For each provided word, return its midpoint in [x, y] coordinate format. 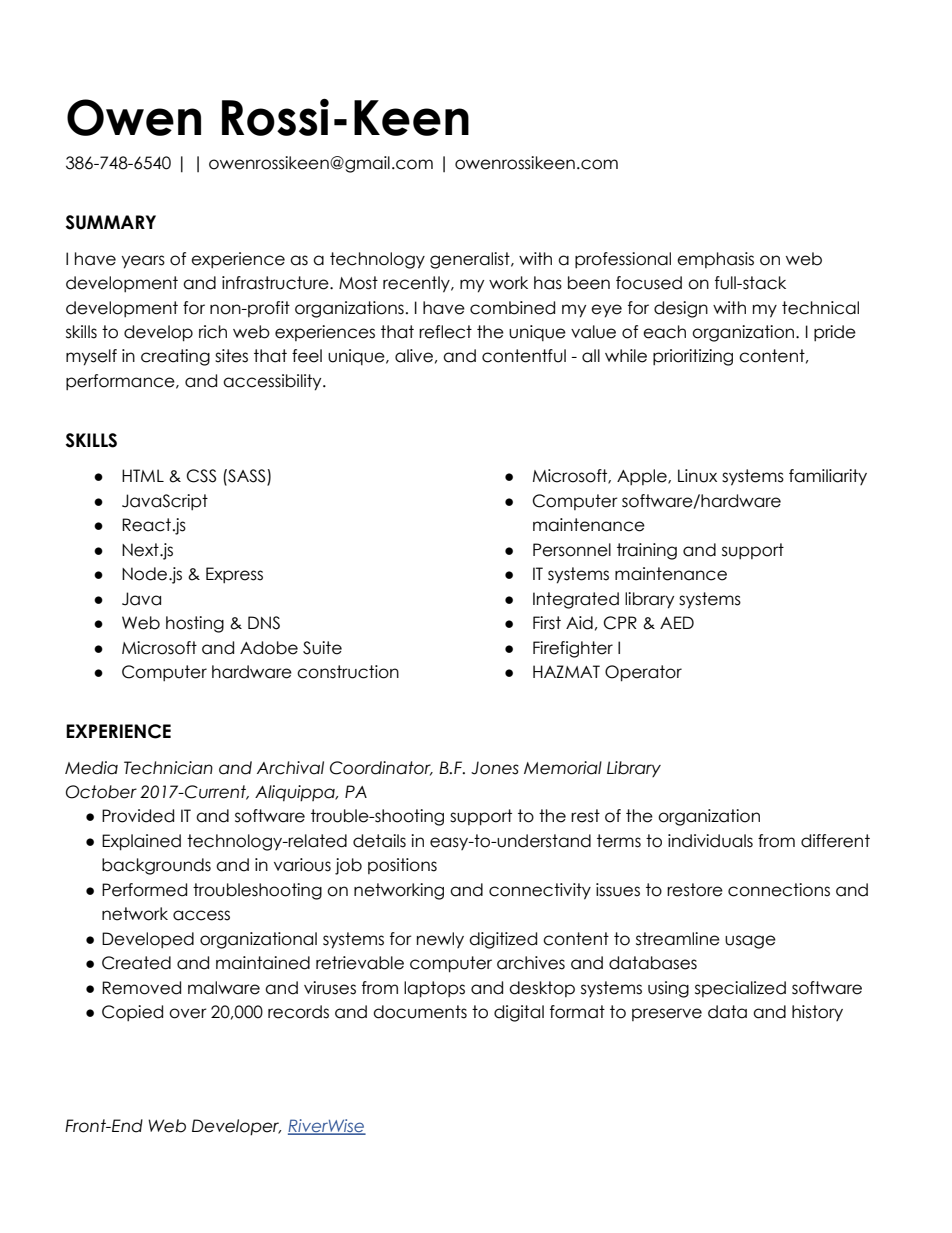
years [143, 262]
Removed [141, 988]
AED [677, 622]
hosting [195, 624]
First [547, 623]
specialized [740, 989]
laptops [434, 989]
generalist [471, 260]
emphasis [715, 260]
